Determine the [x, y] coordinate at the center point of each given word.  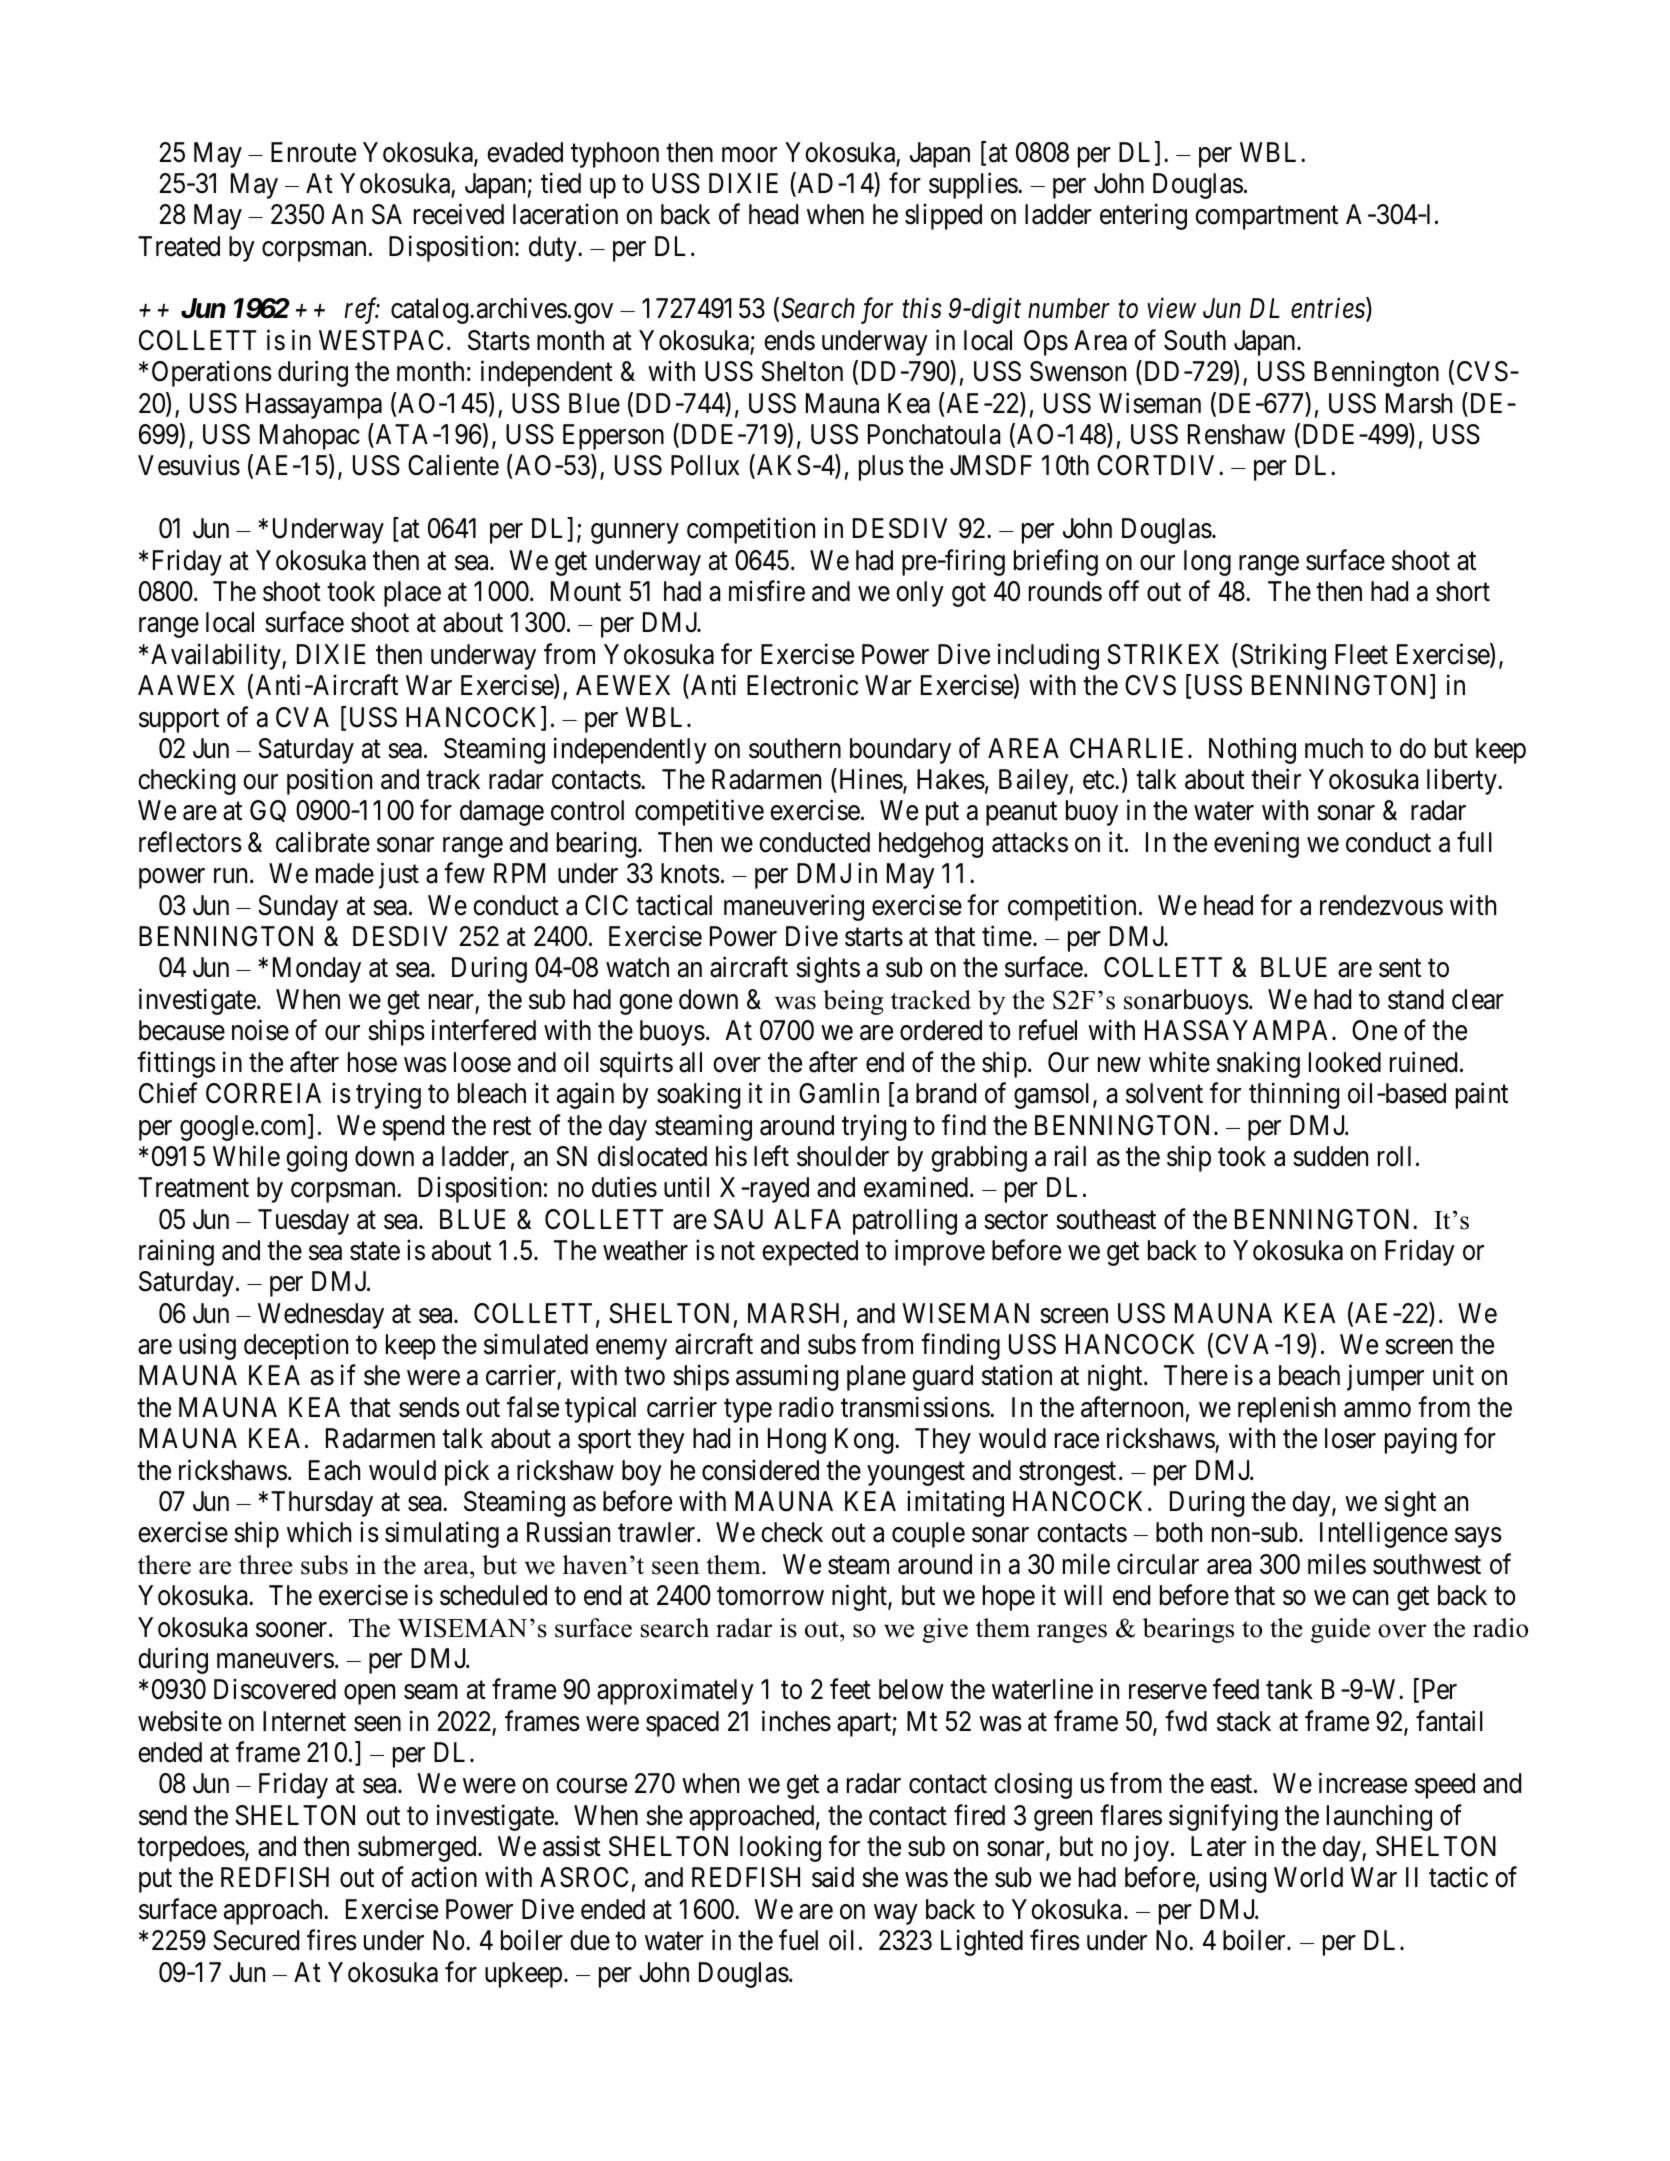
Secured [256, 1940]
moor [749, 155]
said [833, 1877]
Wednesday [321, 1316]
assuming [787, 1378]
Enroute [313, 152]
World [1308, 1877]
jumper [1385, 1378]
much [1334, 748]
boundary [900, 751]
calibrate [323, 842]
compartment [1266, 218]
